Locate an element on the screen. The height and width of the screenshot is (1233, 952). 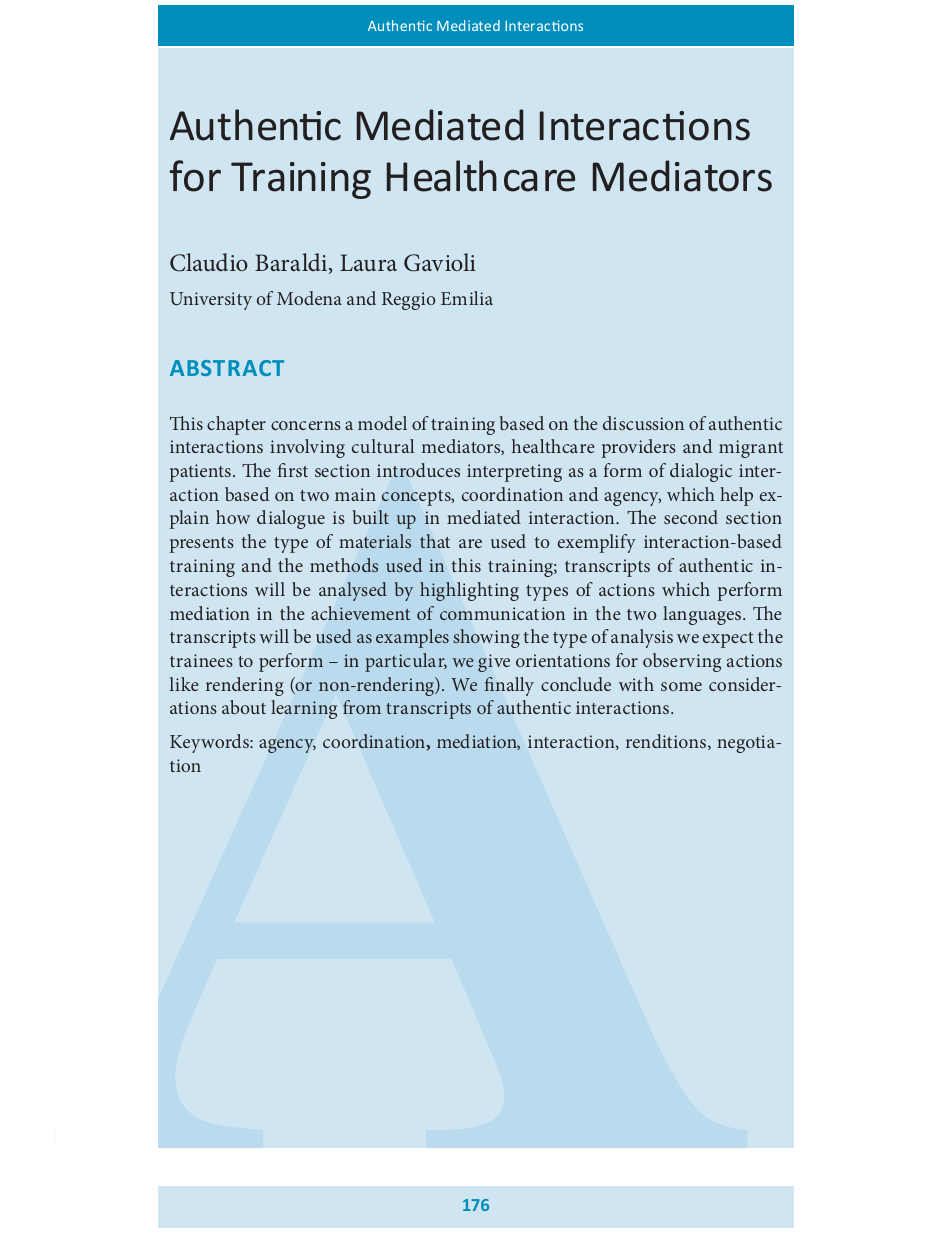
discussion is located at coordinates (643, 423).
